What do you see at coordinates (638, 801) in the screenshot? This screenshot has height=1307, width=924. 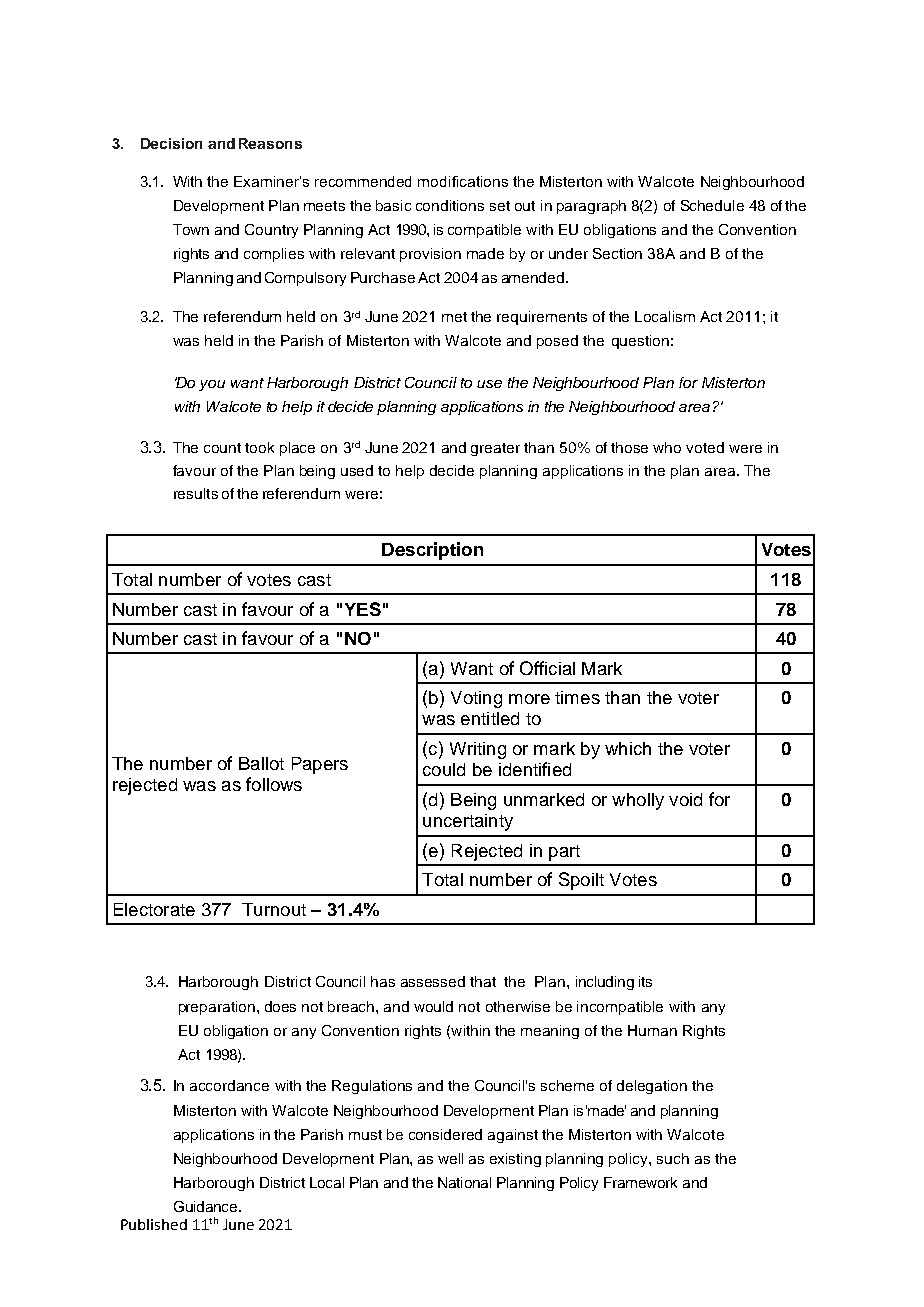 I see `wholly` at bounding box center [638, 801].
